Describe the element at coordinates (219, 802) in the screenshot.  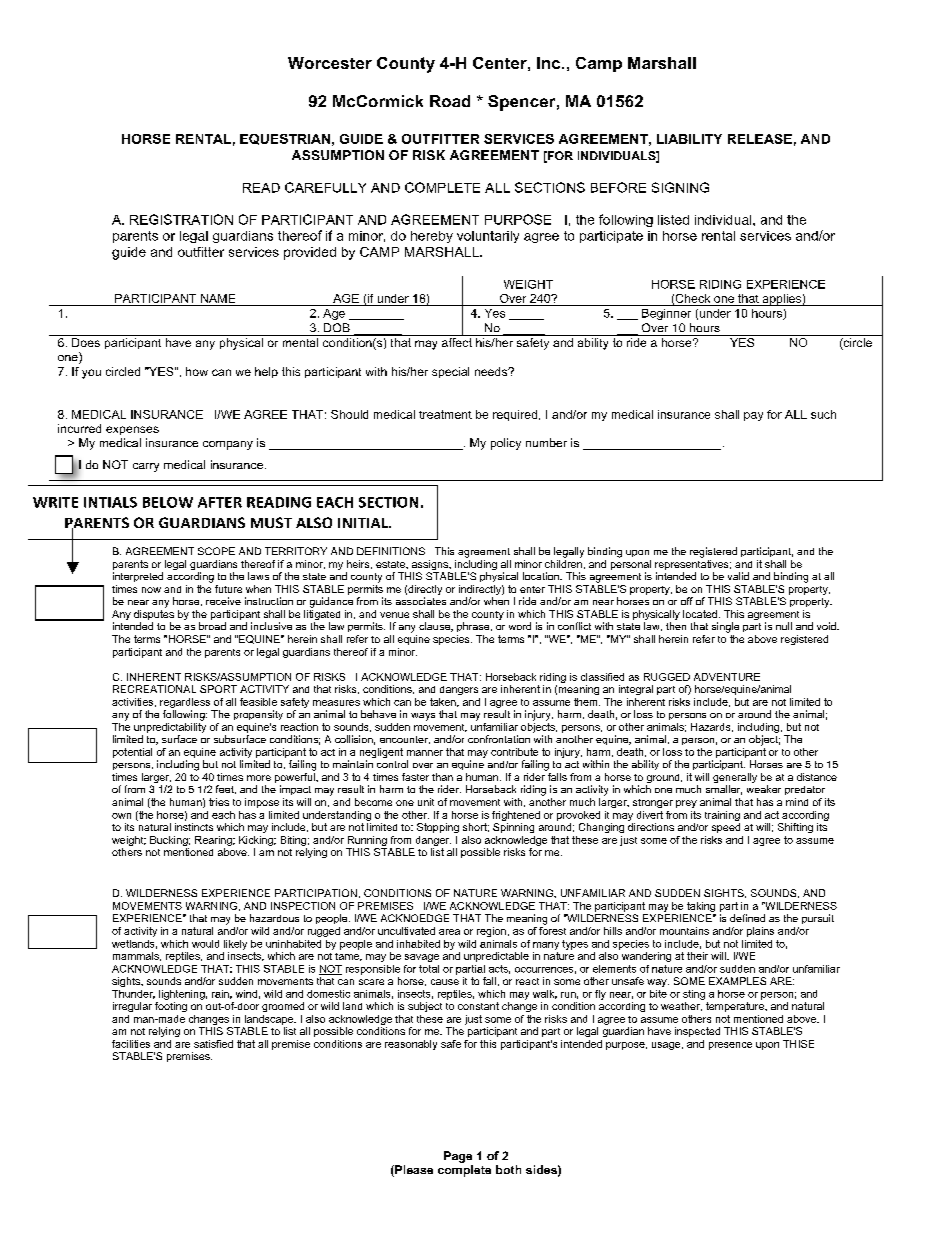
I see `tries` at that location.
